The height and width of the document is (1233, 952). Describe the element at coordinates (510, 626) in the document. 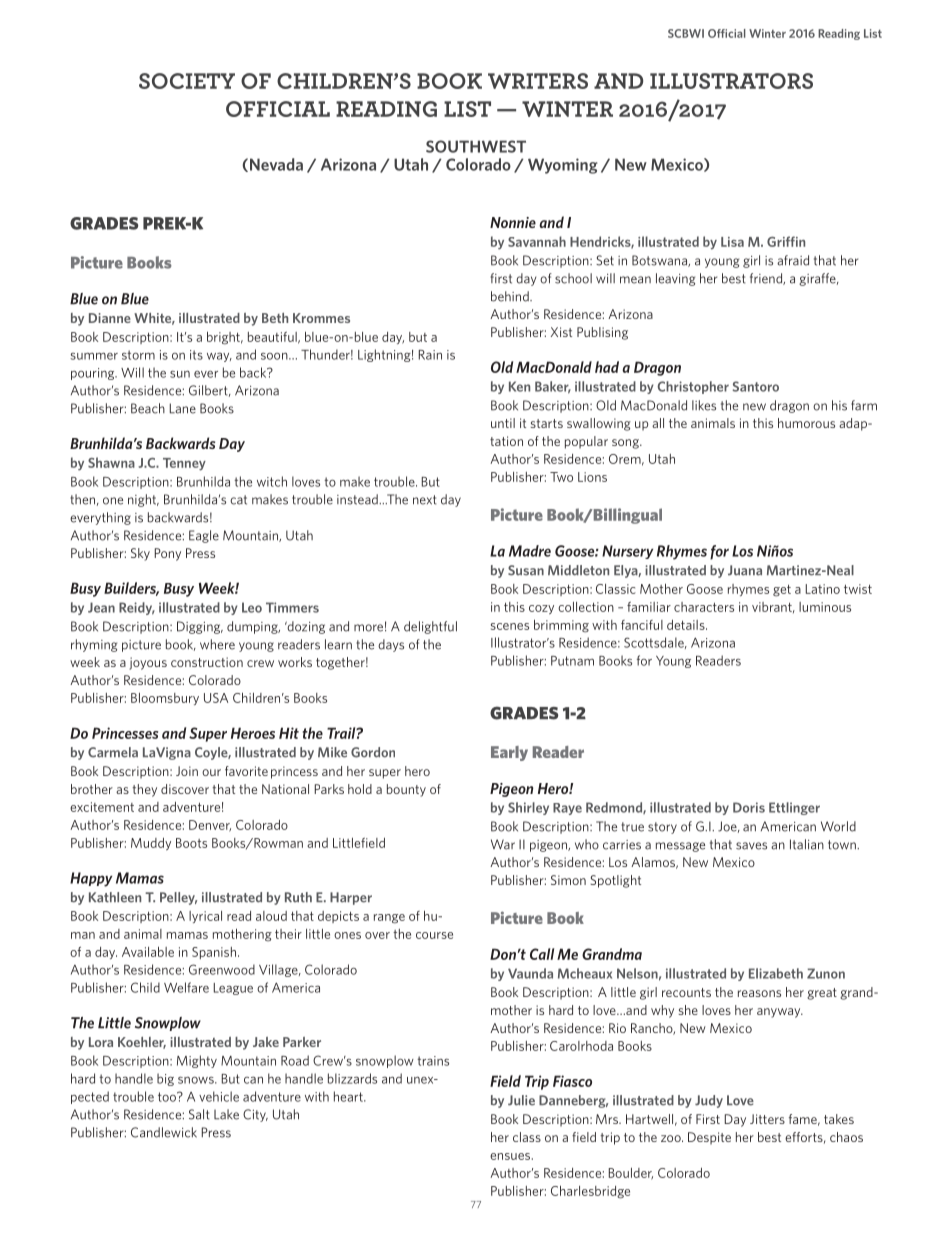

I see `scenes` at that location.
